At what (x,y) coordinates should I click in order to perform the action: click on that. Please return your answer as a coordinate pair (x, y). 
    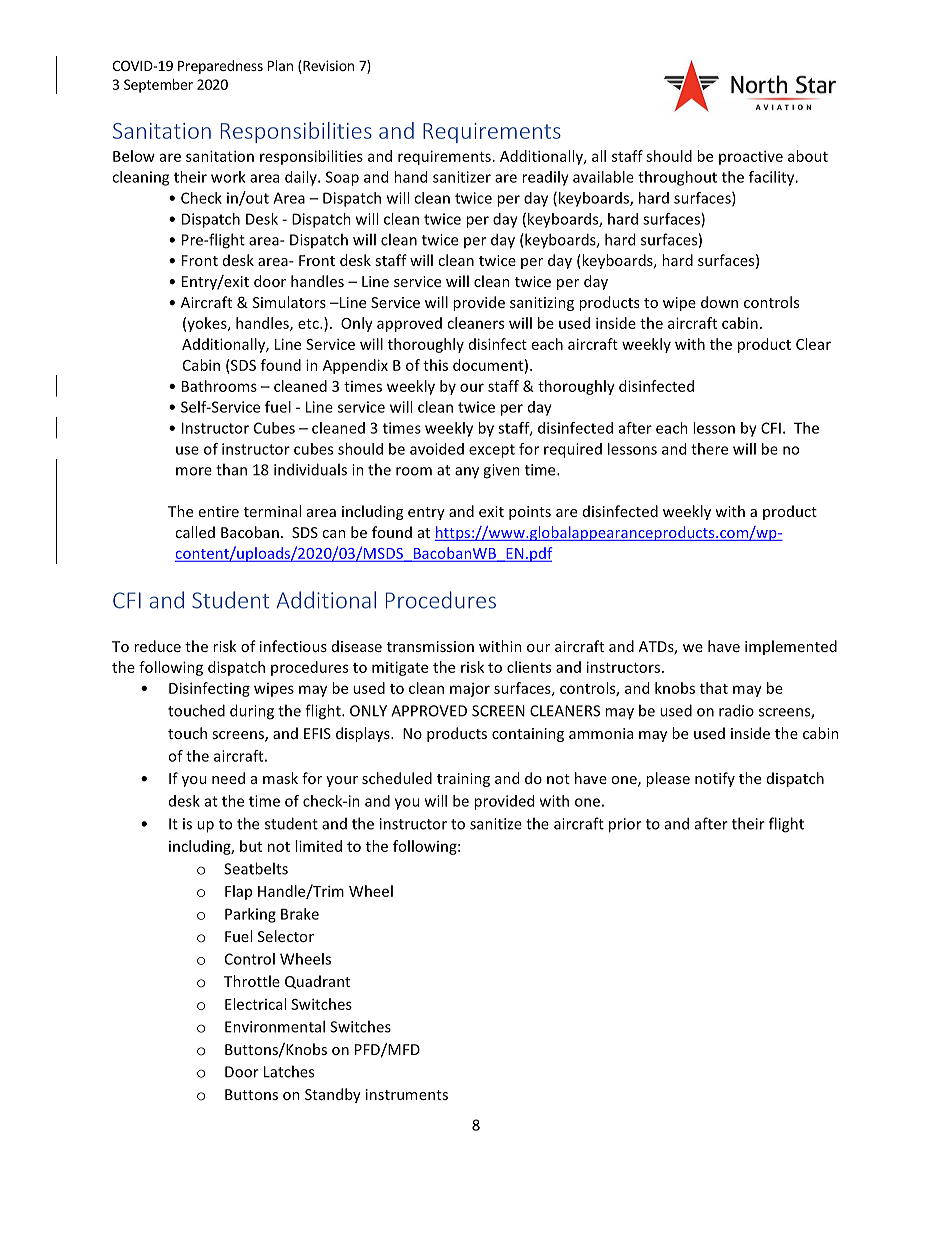
    Looking at the image, I should click on (714, 688).
